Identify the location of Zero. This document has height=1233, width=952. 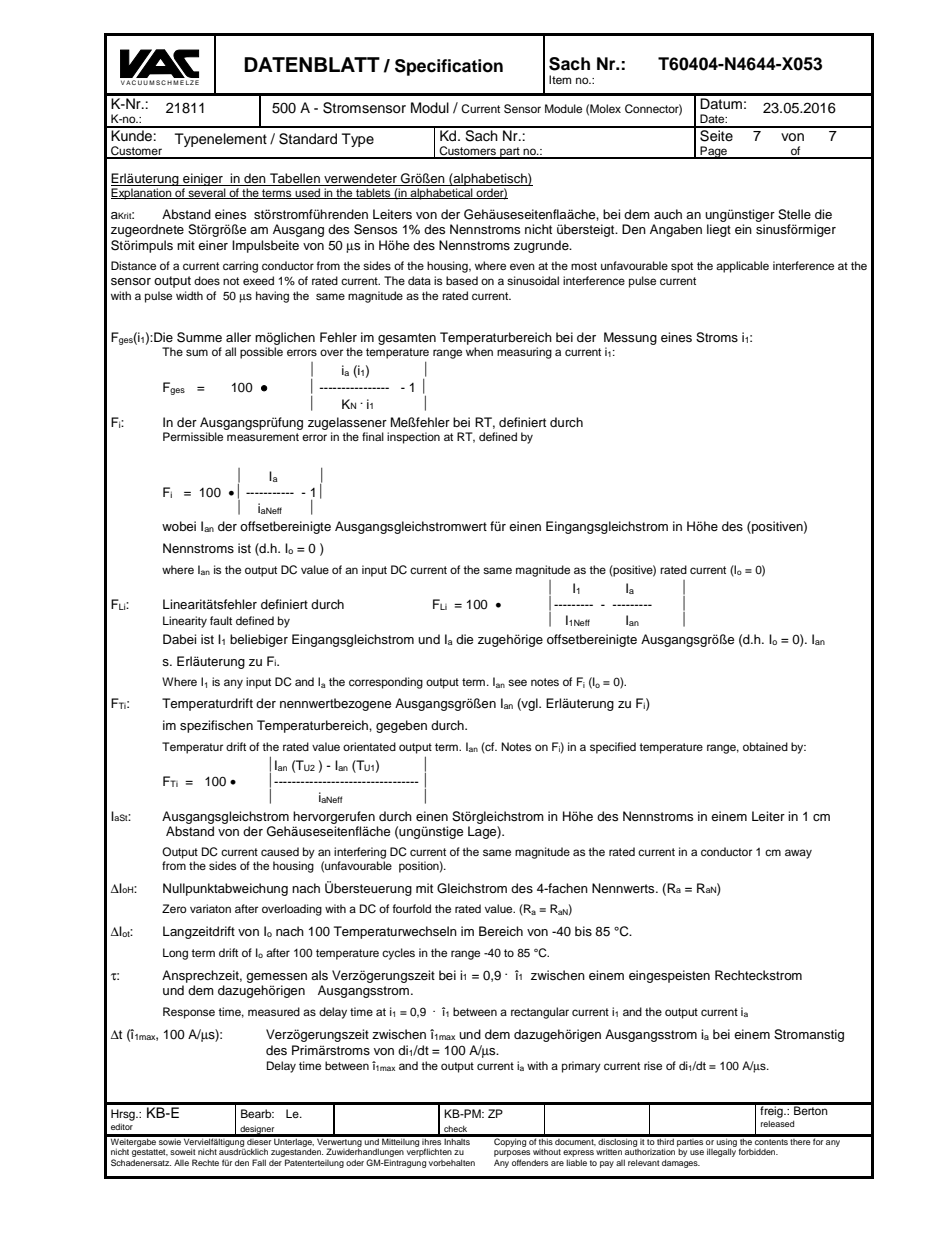
(174, 908).
